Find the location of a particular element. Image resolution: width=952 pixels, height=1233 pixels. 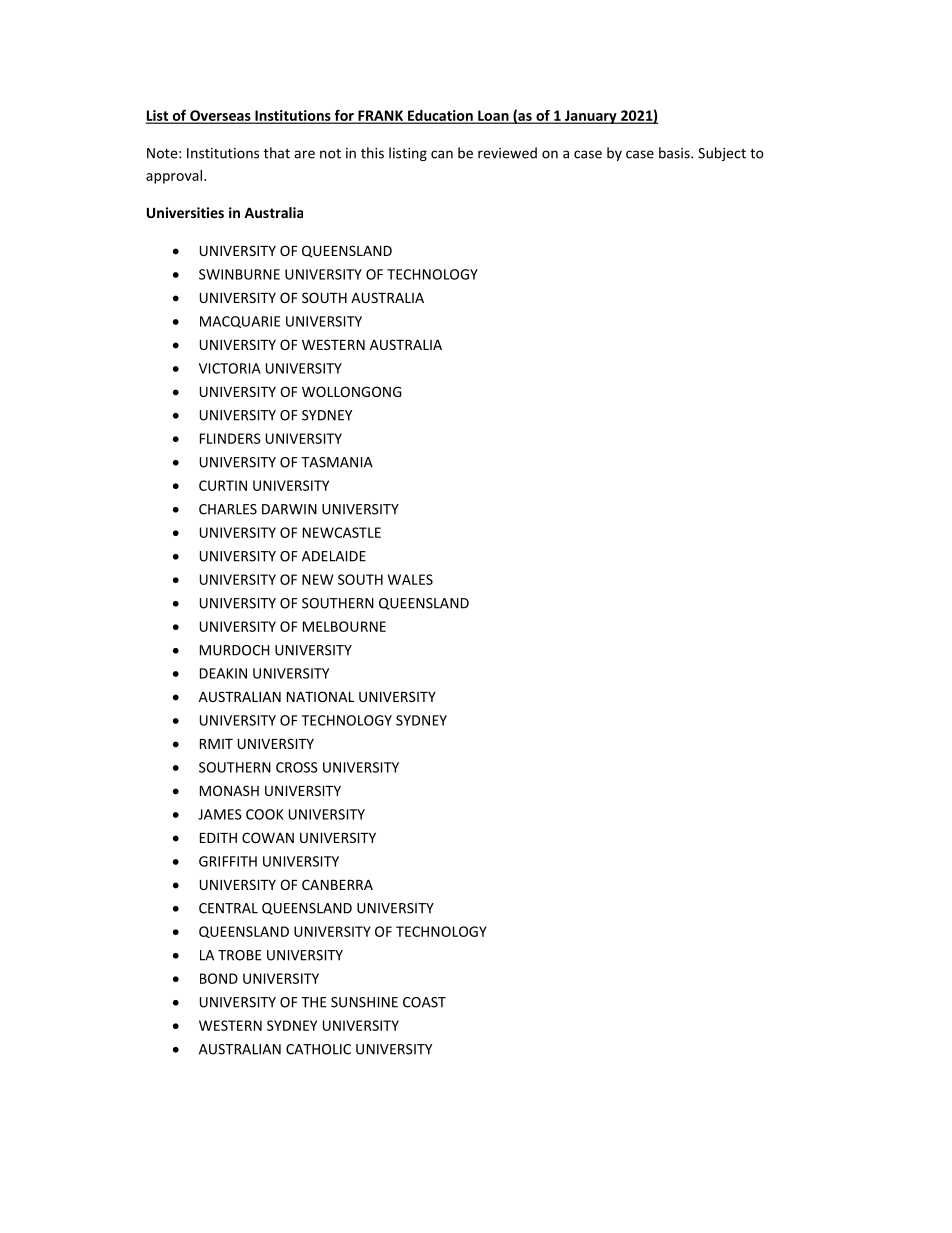

MACQUARIE is located at coordinates (240, 322).
